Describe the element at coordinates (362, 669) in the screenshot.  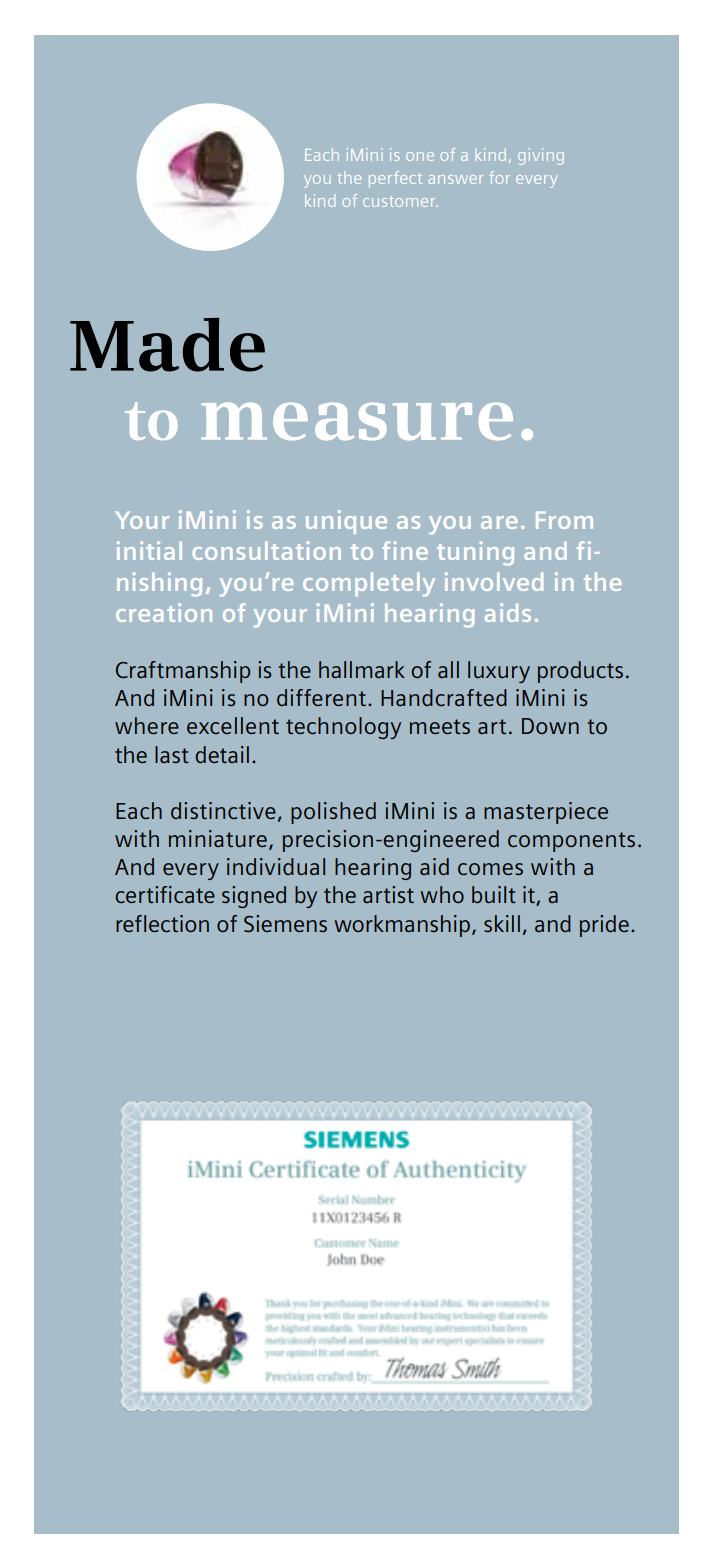
I see `hallmark` at that location.
